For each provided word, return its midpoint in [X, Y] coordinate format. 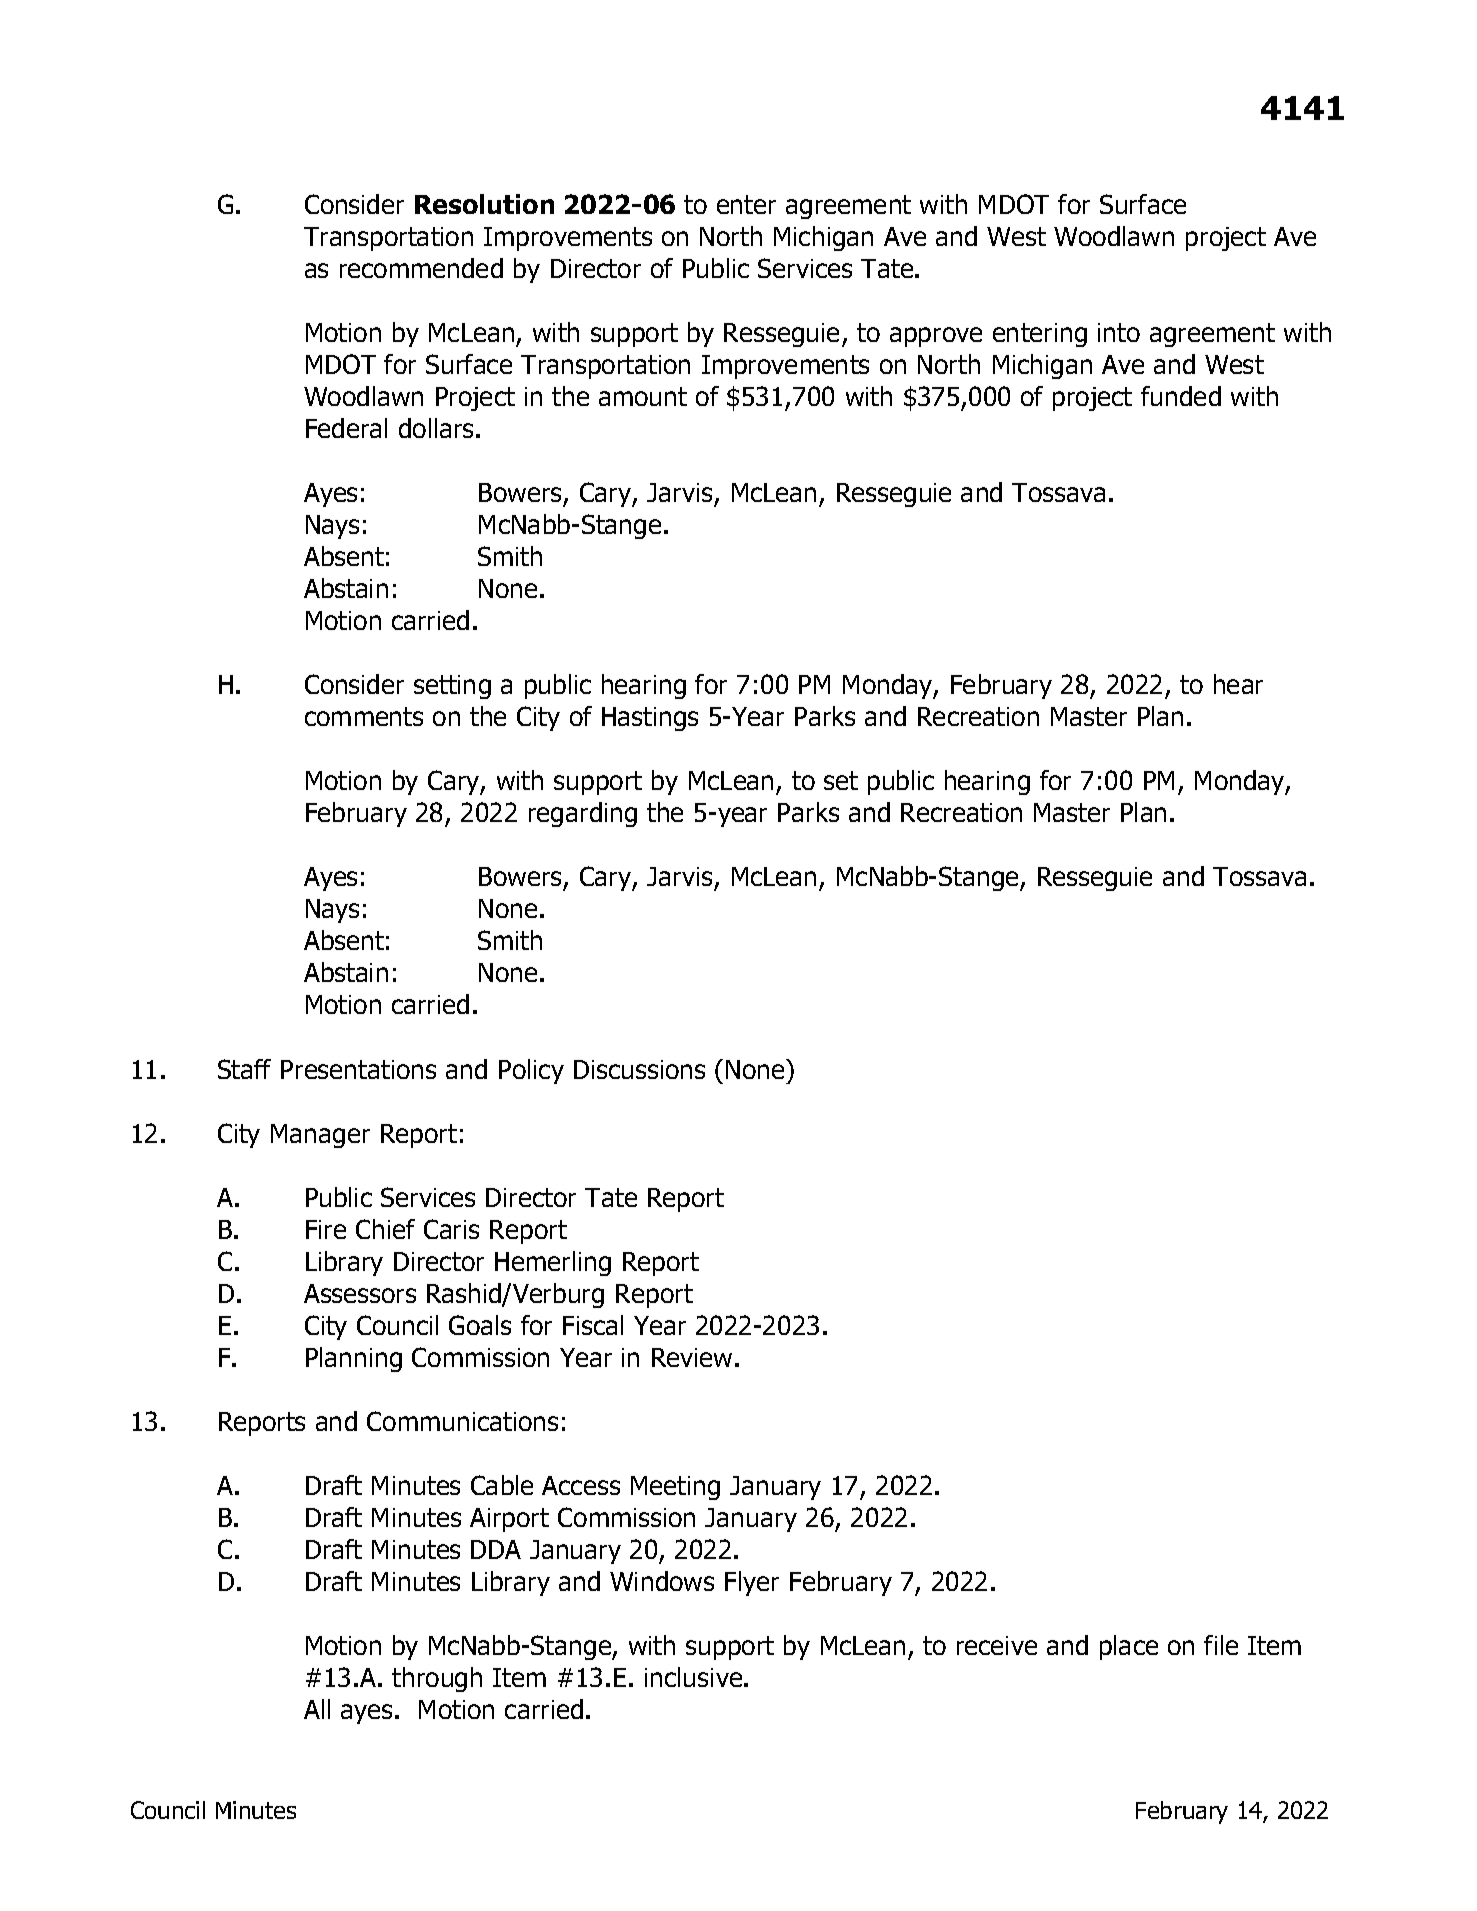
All [317, 1709]
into [1119, 332]
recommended [421, 268]
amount [643, 396]
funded [1181, 396]
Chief [385, 1229]
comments [364, 716]
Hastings [650, 719]
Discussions [639, 1069]
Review [692, 1357]
